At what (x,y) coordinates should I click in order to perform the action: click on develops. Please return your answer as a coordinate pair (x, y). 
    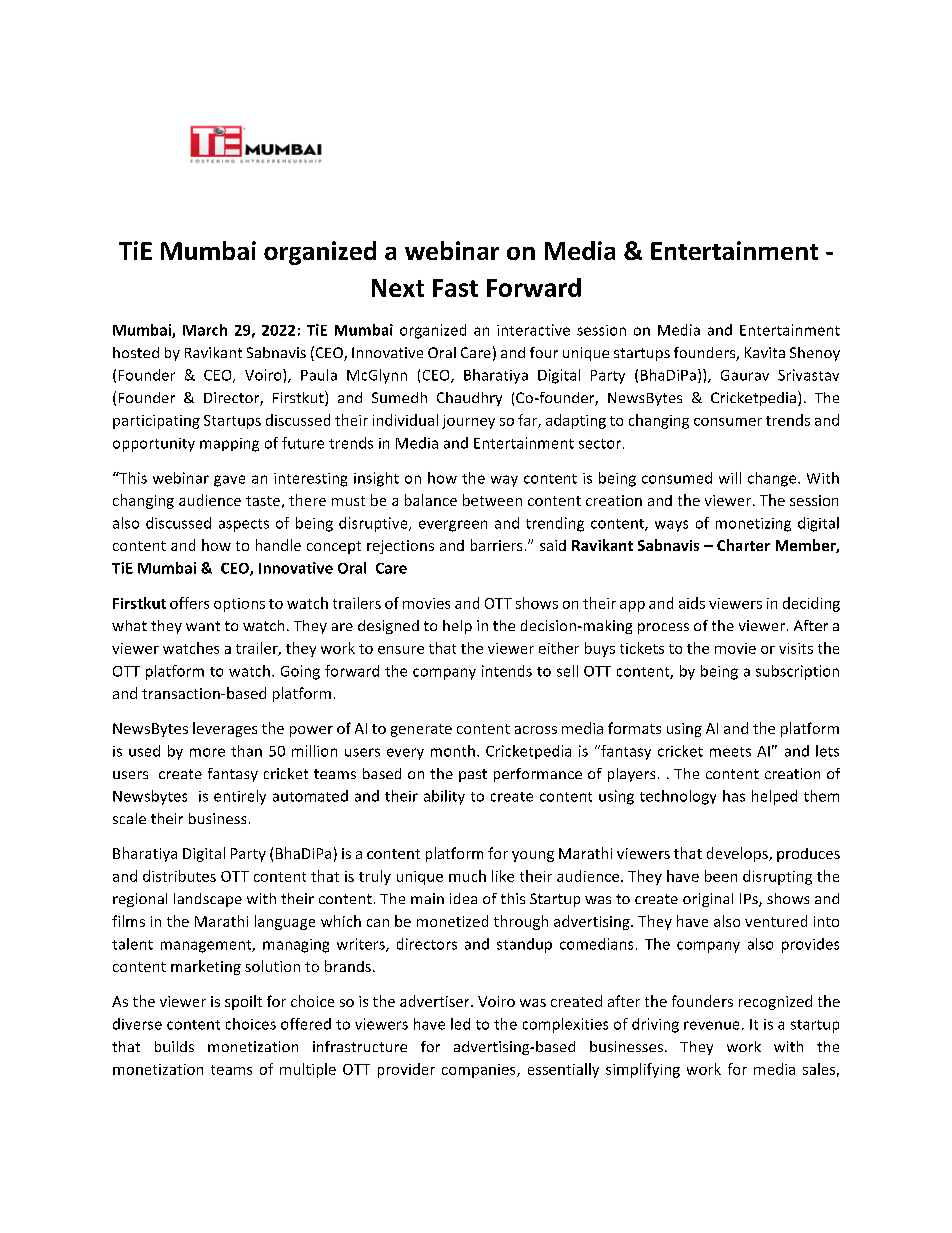
    Looking at the image, I should click on (738, 854).
